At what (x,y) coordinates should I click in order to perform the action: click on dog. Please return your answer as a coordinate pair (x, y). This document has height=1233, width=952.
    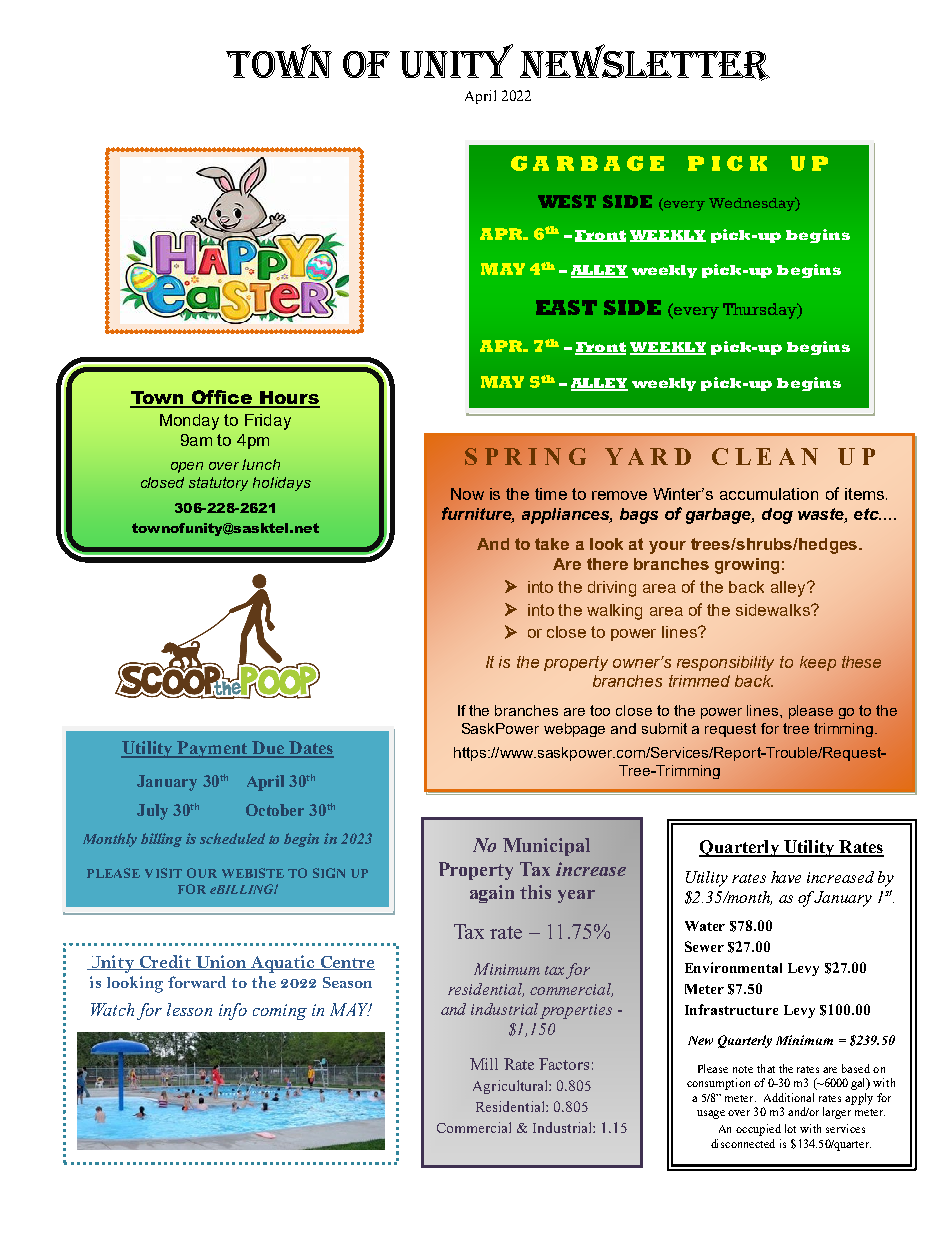
    Looking at the image, I should click on (777, 516).
